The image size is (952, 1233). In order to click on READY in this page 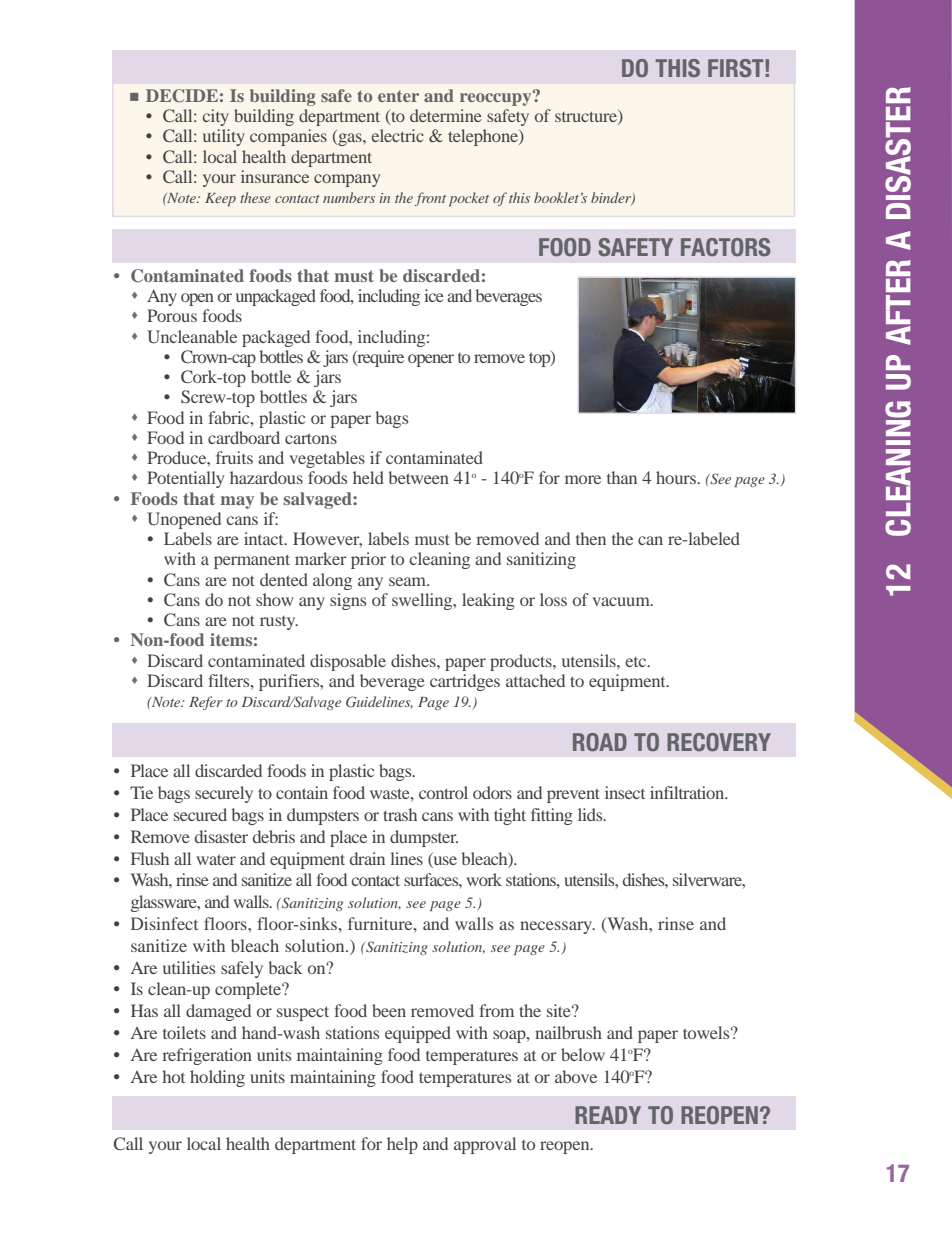, I will do `click(608, 1115)`.
